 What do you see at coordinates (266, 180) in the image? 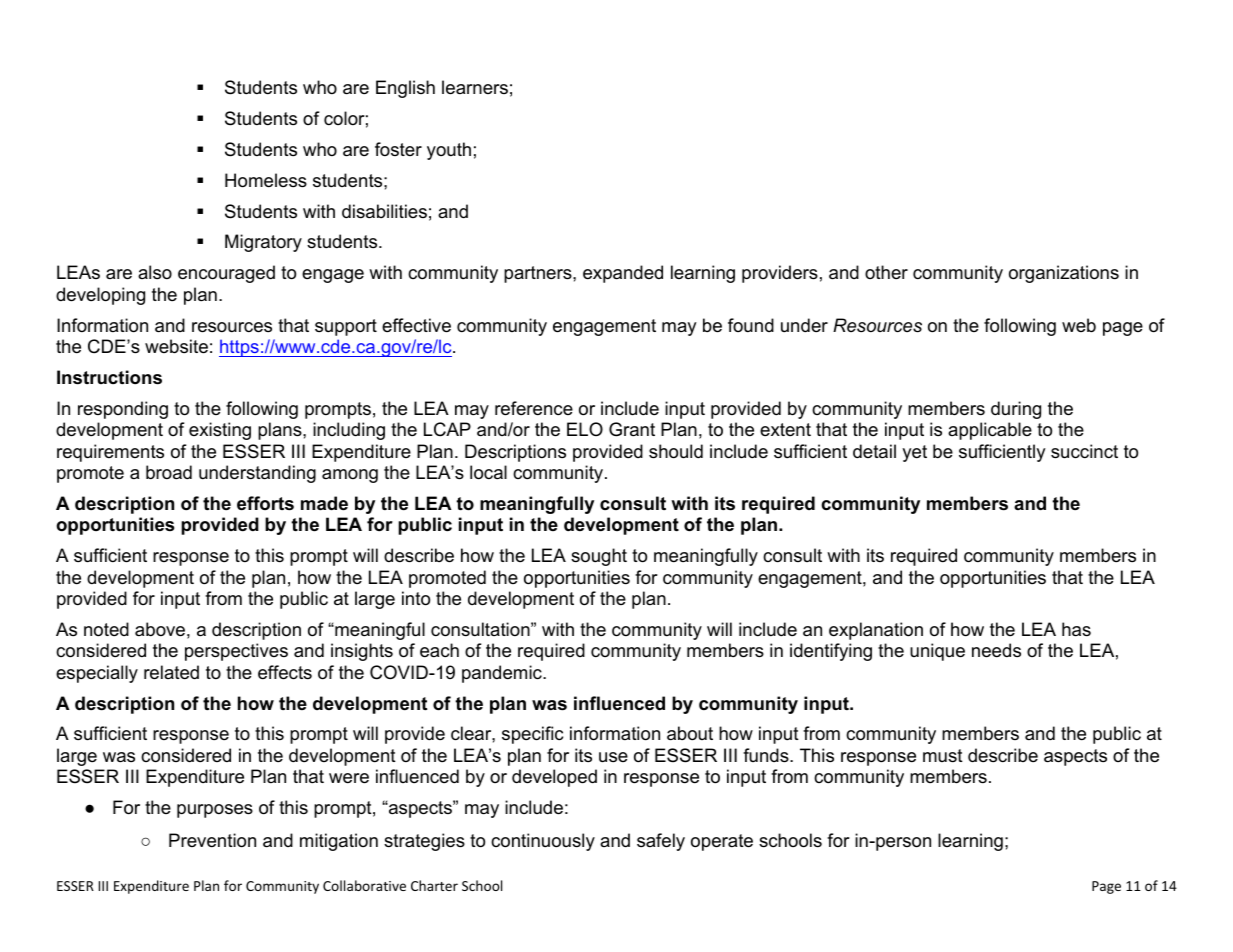
I see `Homeless` at bounding box center [266, 180].
